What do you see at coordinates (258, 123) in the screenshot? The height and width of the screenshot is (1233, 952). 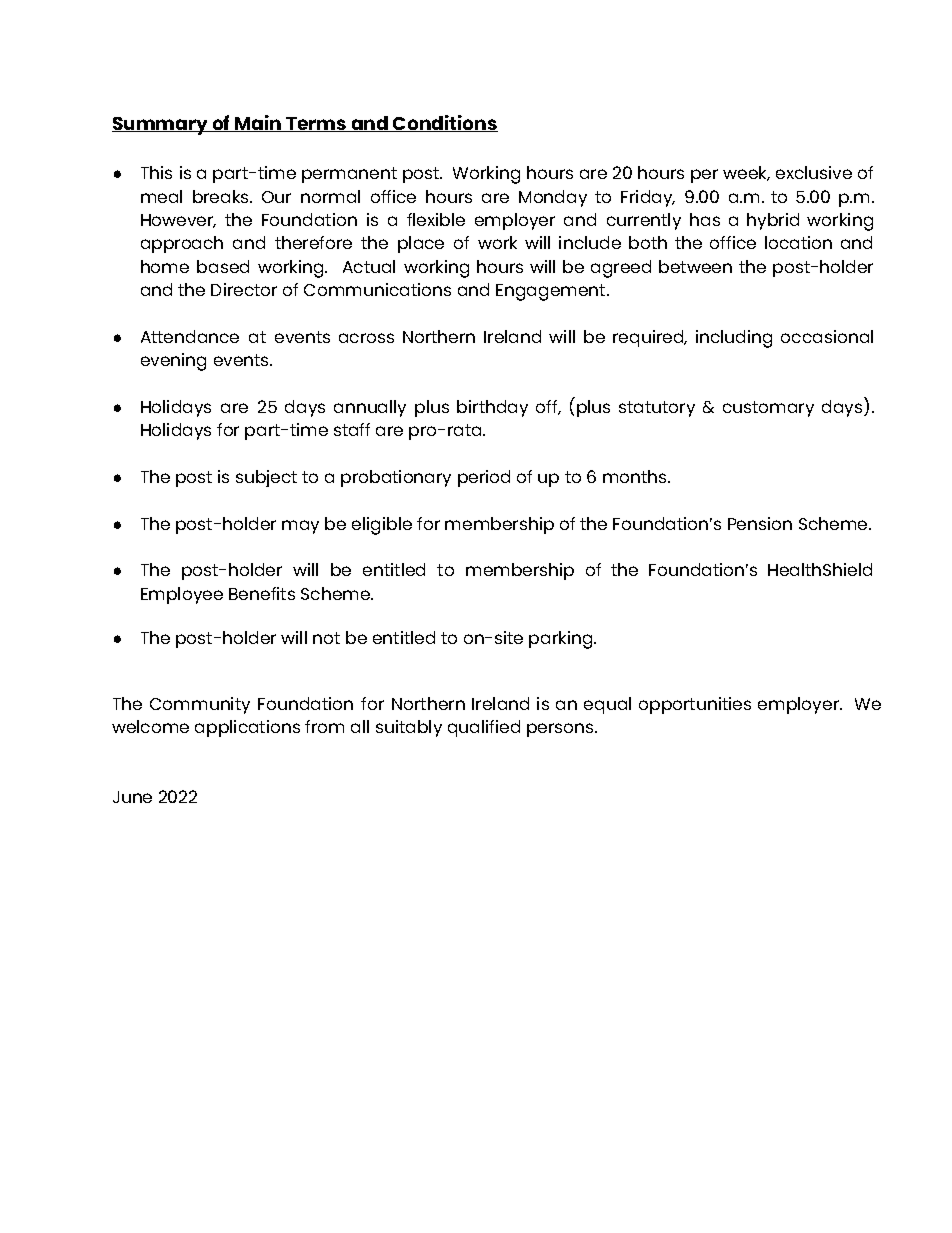 I see `Main` at bounding box center [258, 123].
